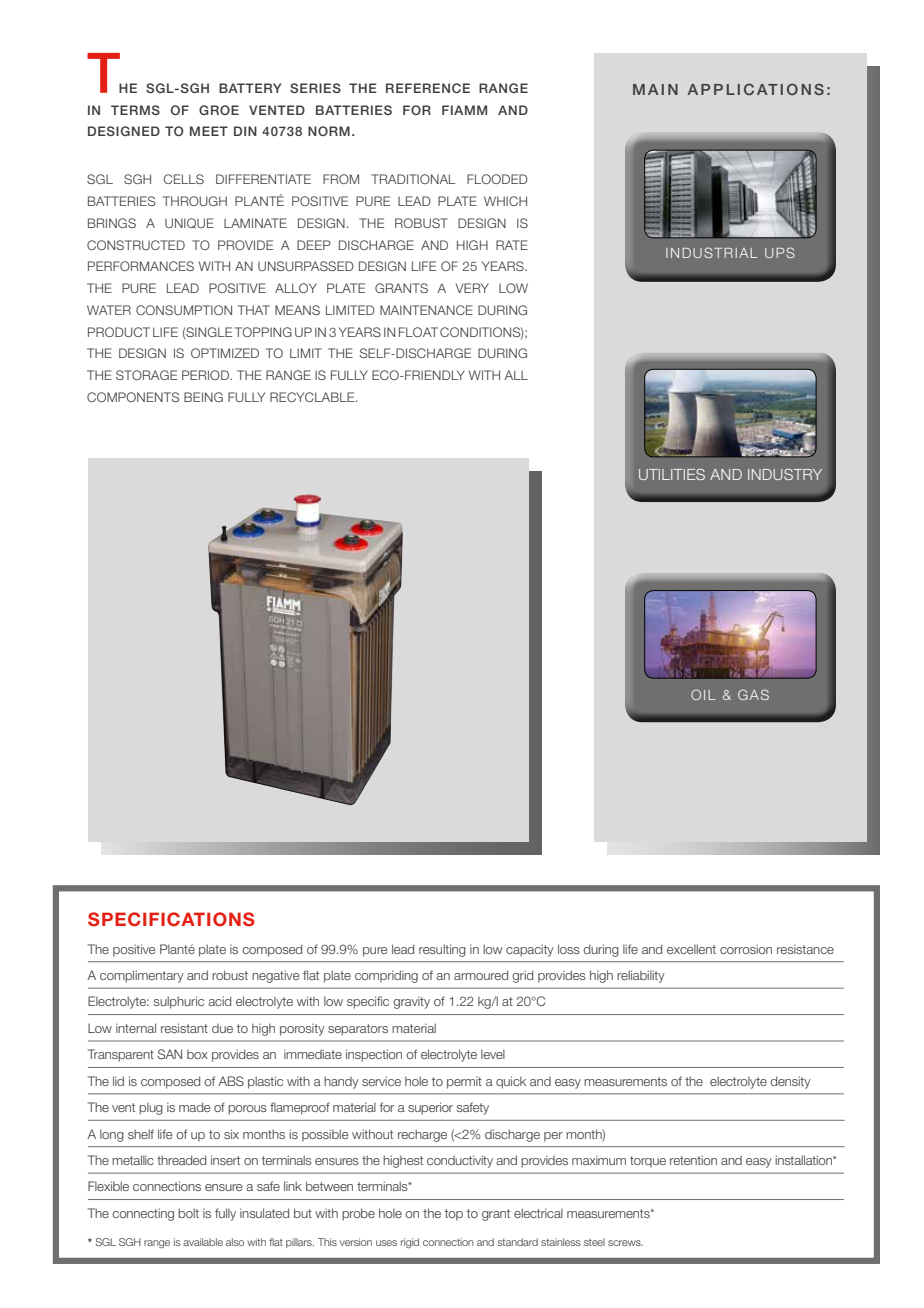 The height and width of the screenshot is (1308, 924). Describe the element at coordinates (442, 950) in the screenshot. I see `resulting` at that location.
